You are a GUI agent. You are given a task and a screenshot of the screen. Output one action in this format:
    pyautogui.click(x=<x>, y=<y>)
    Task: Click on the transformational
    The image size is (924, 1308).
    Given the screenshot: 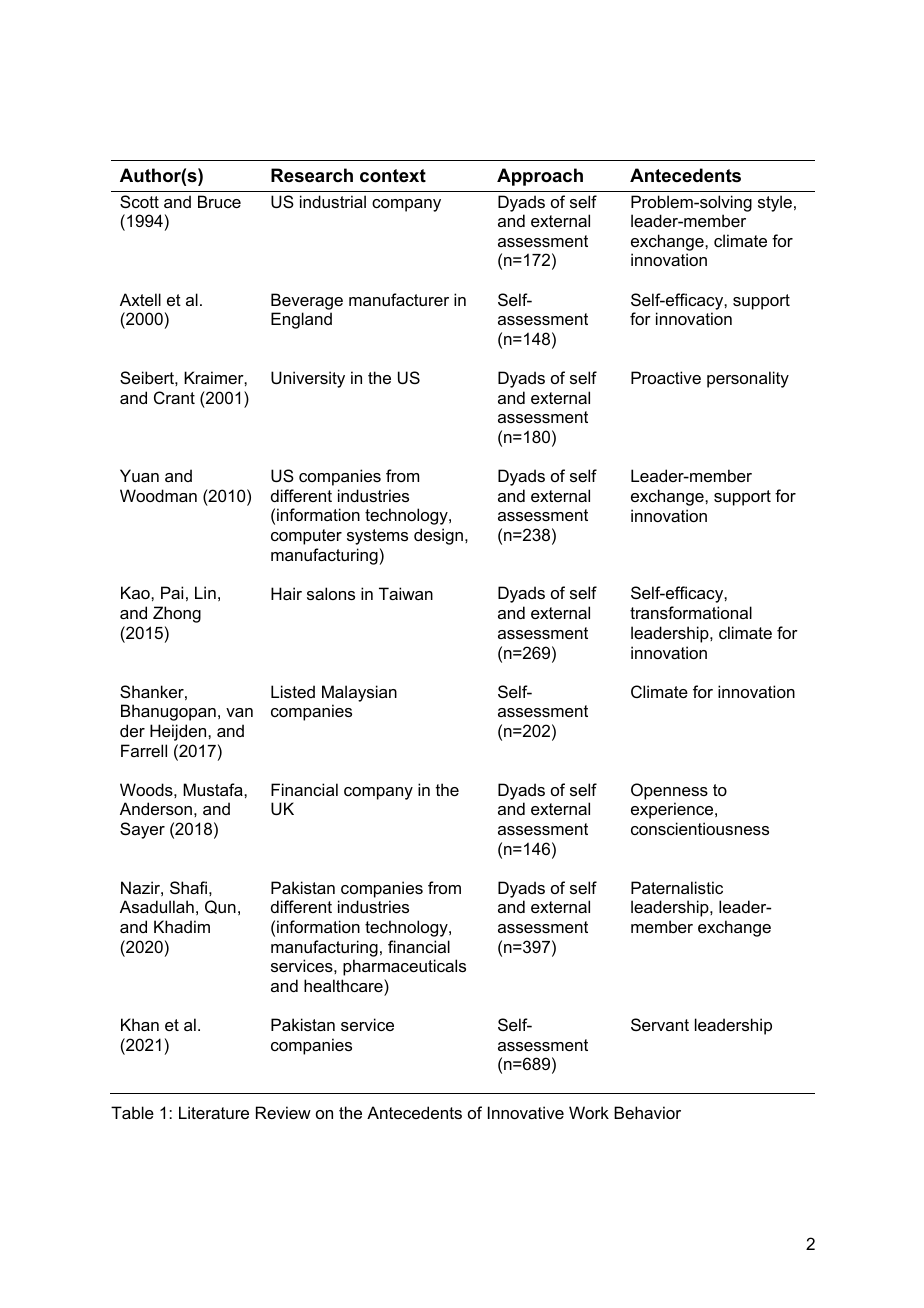 What is the action you would take?
    pyautogui.click(x=691, y=612)
